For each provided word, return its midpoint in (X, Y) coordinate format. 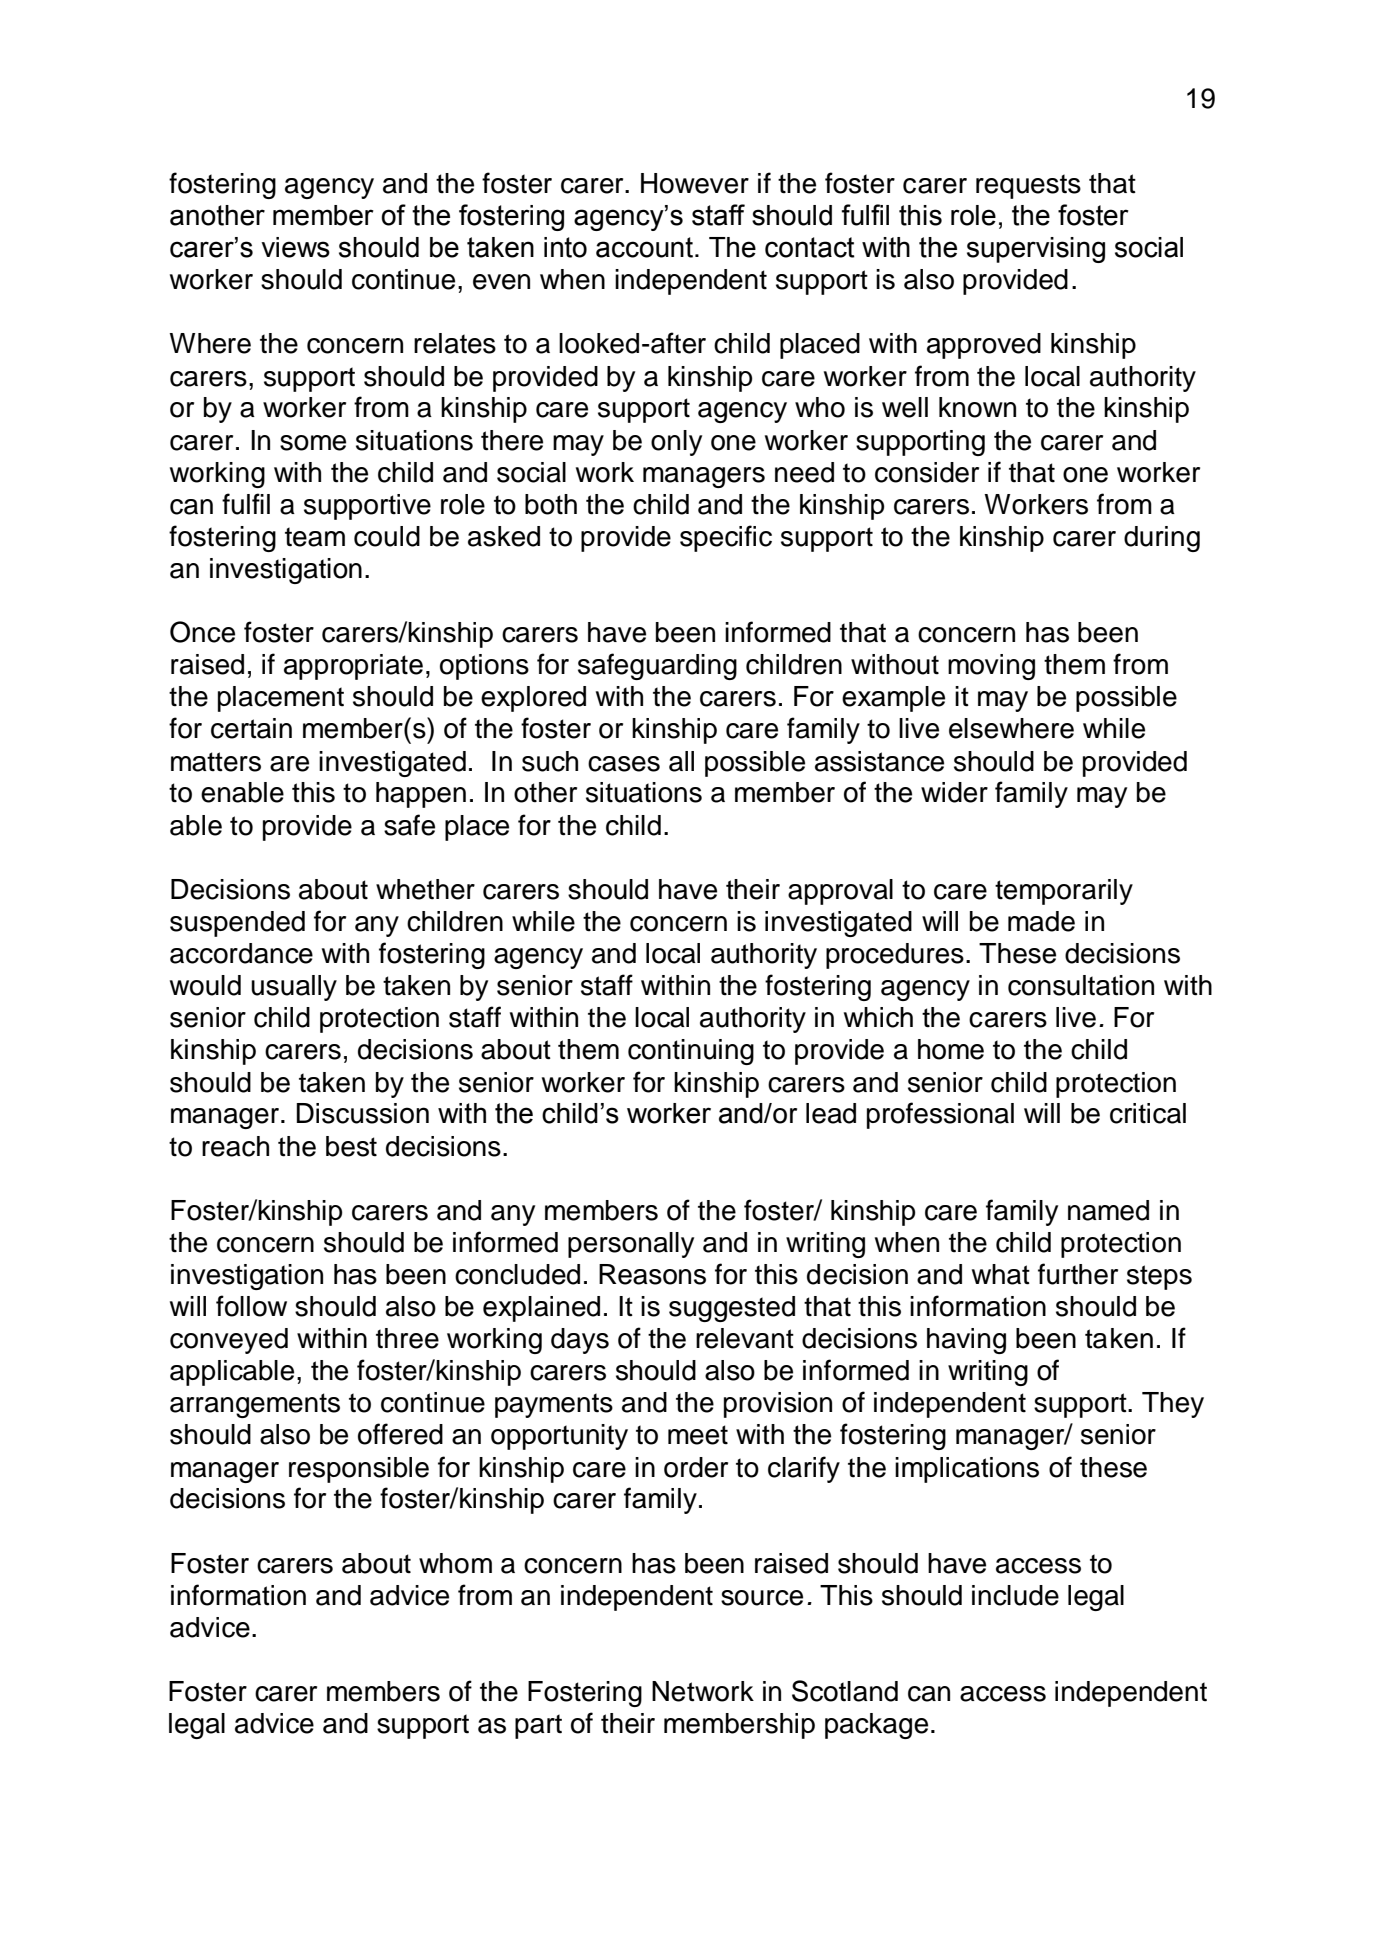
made (1041, 921)
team (315, 537)
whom (455, 1563)
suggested (732, 1309)
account (644, 247)
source (762, 1598)
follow (251, 1306)
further (1078, 1274)
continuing (691, 1052)
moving (991, 667)
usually (294, 988)
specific (726, 538)
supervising (1036, 250)
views (295, 247)
